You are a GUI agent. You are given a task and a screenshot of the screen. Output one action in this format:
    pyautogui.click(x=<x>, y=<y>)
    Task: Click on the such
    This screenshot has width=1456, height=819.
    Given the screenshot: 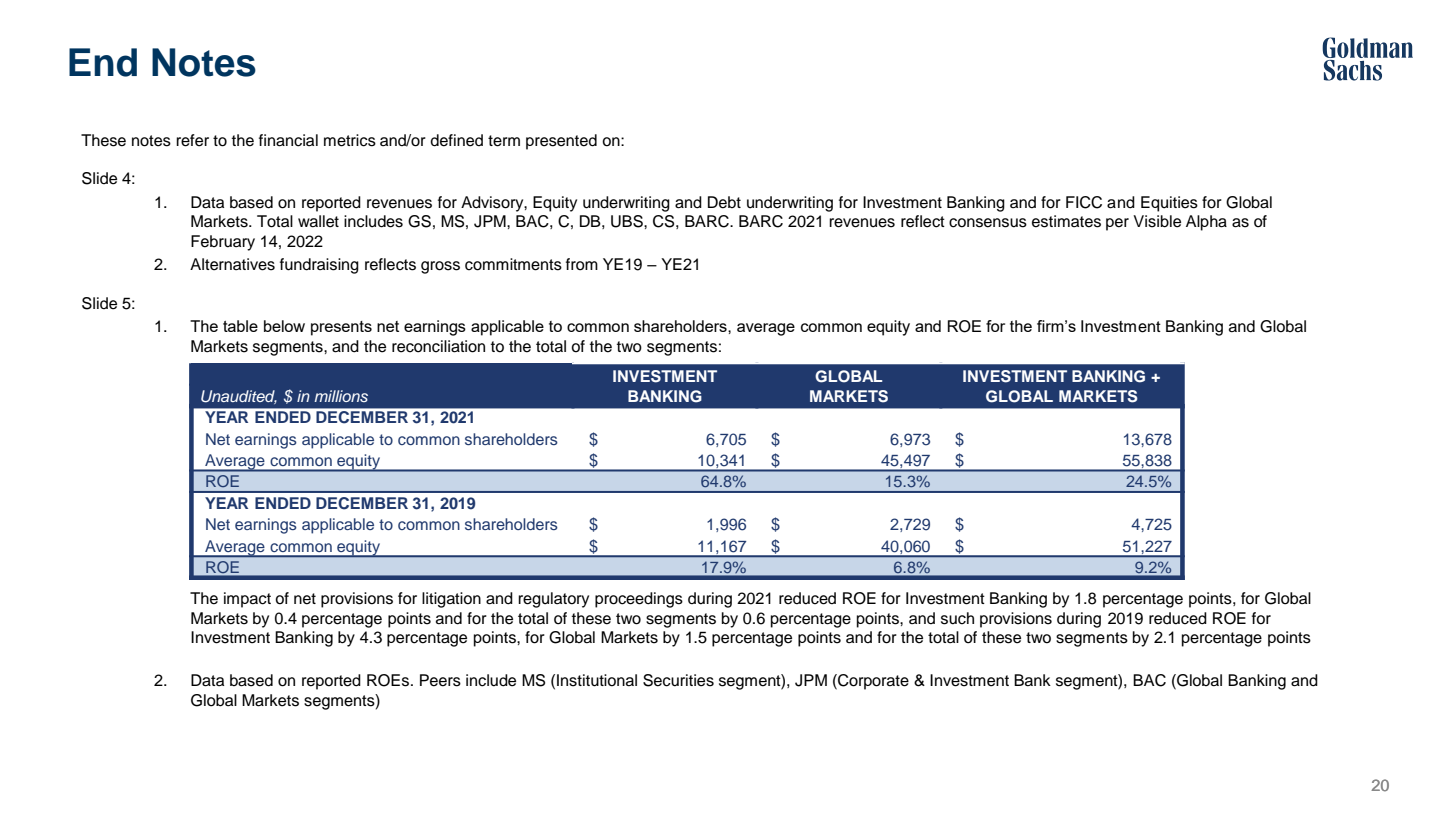 What is the action you would take?
    pyautogui.click(x=957, y=618)
